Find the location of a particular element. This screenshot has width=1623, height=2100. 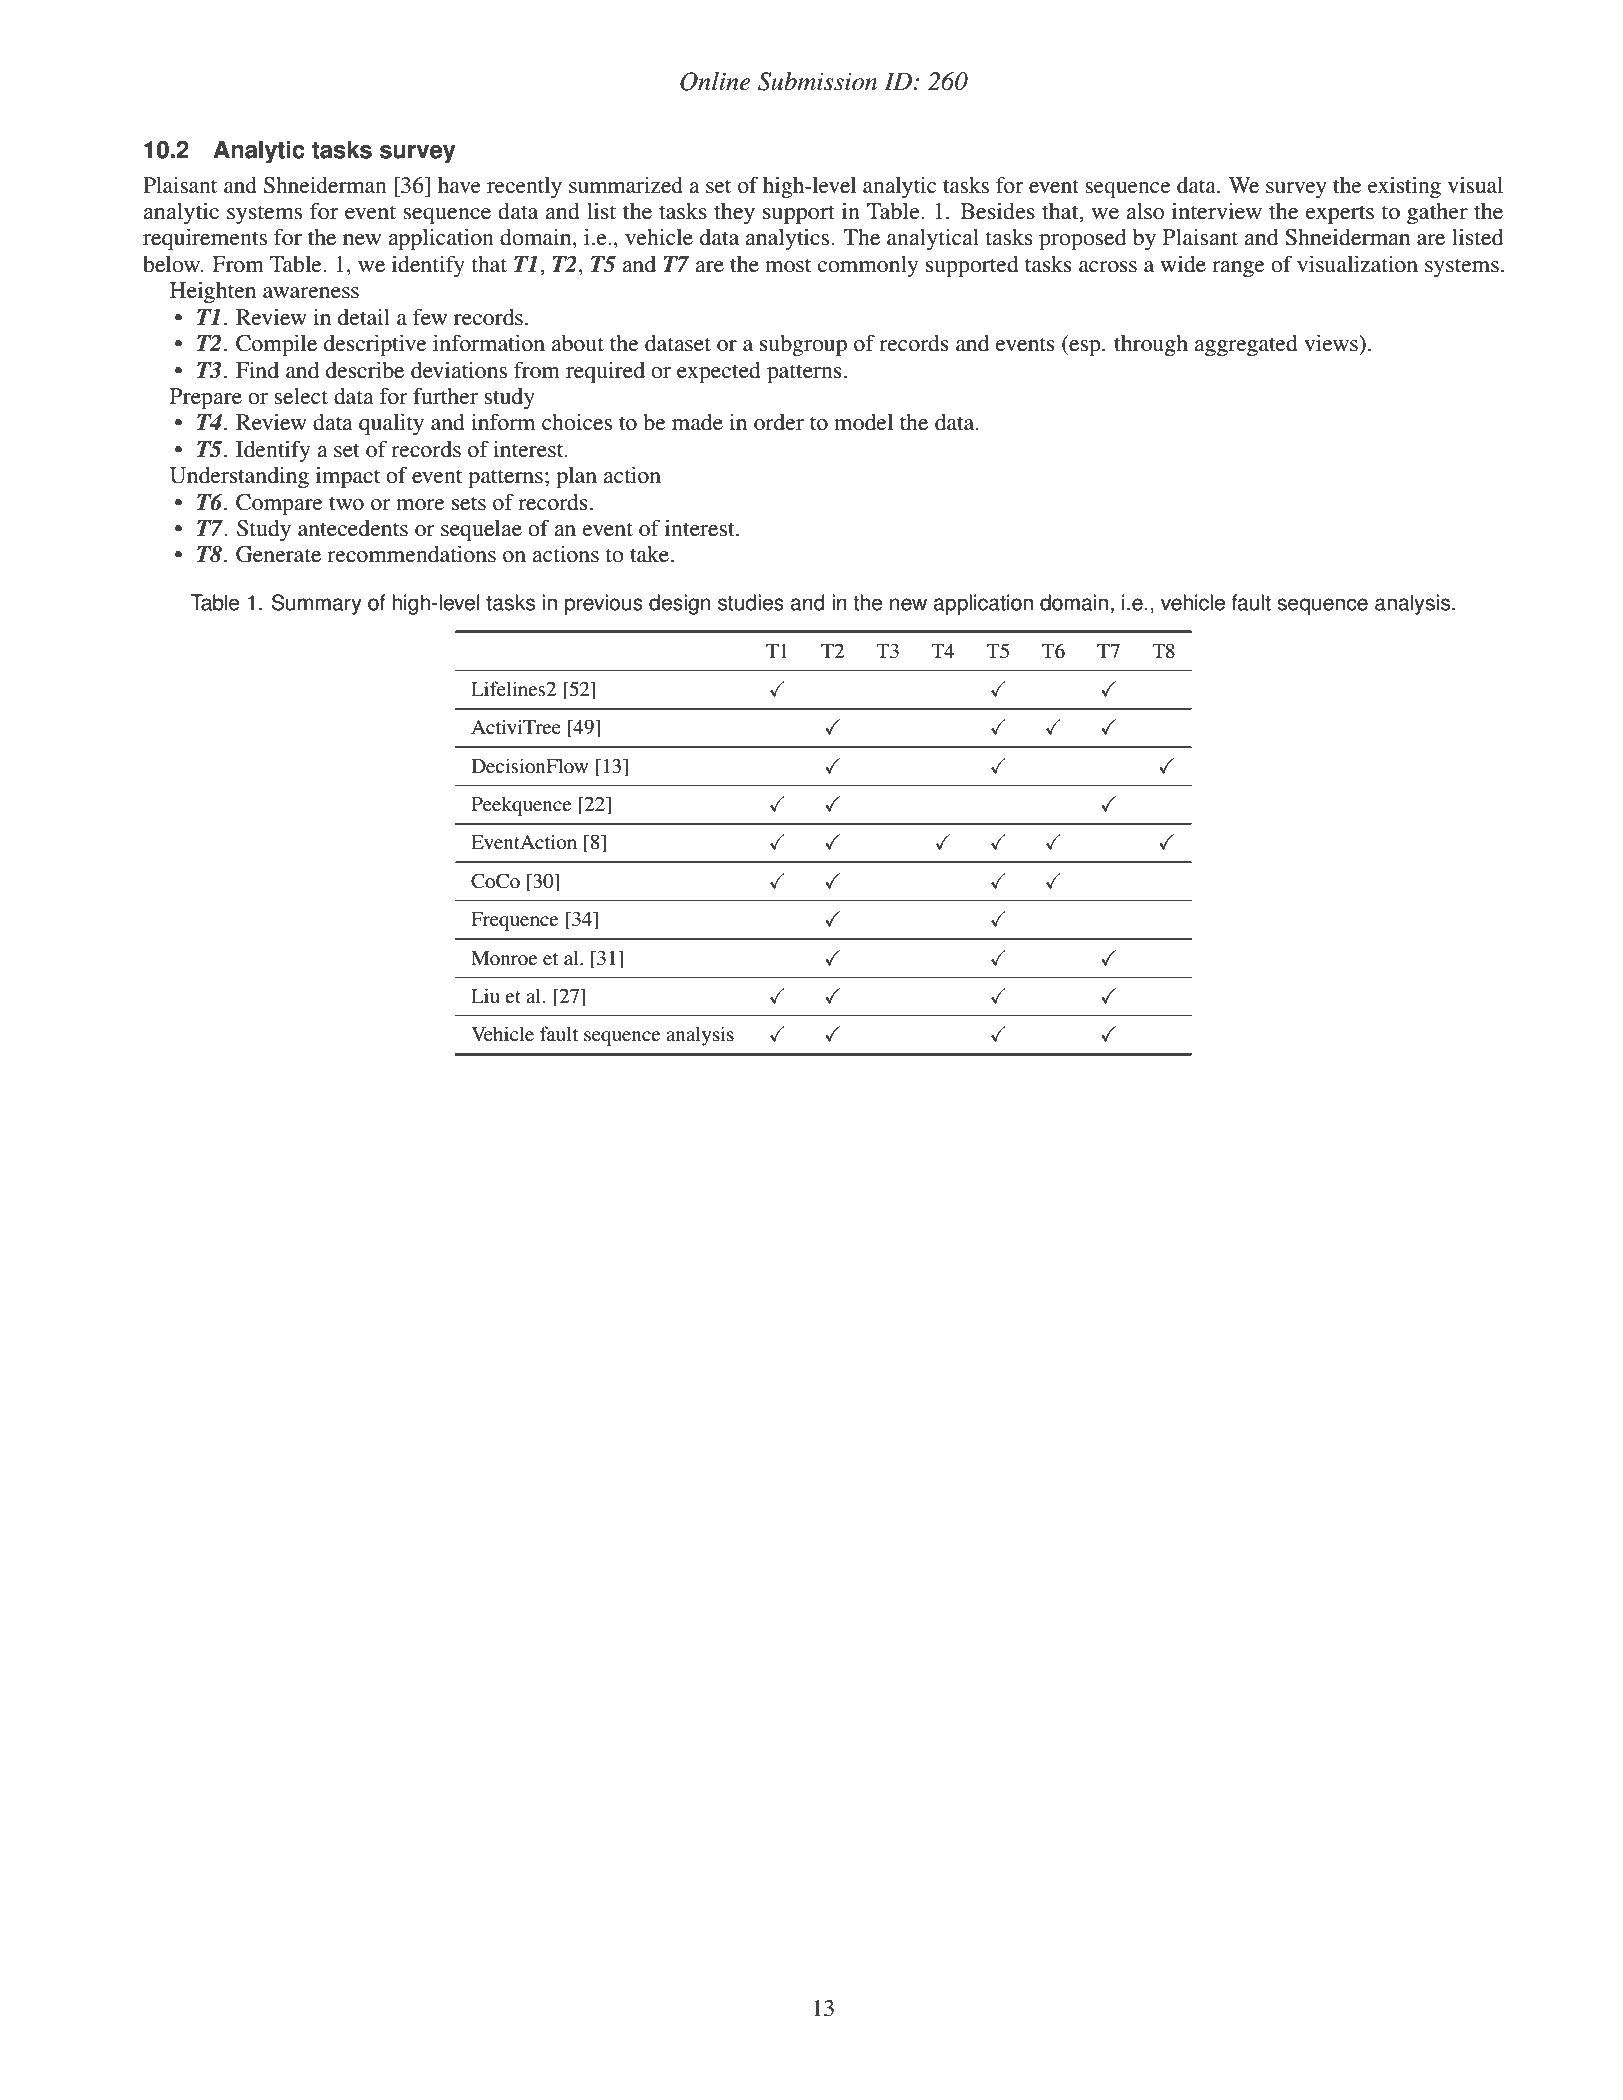

have is located at coordinates (459, 185).
